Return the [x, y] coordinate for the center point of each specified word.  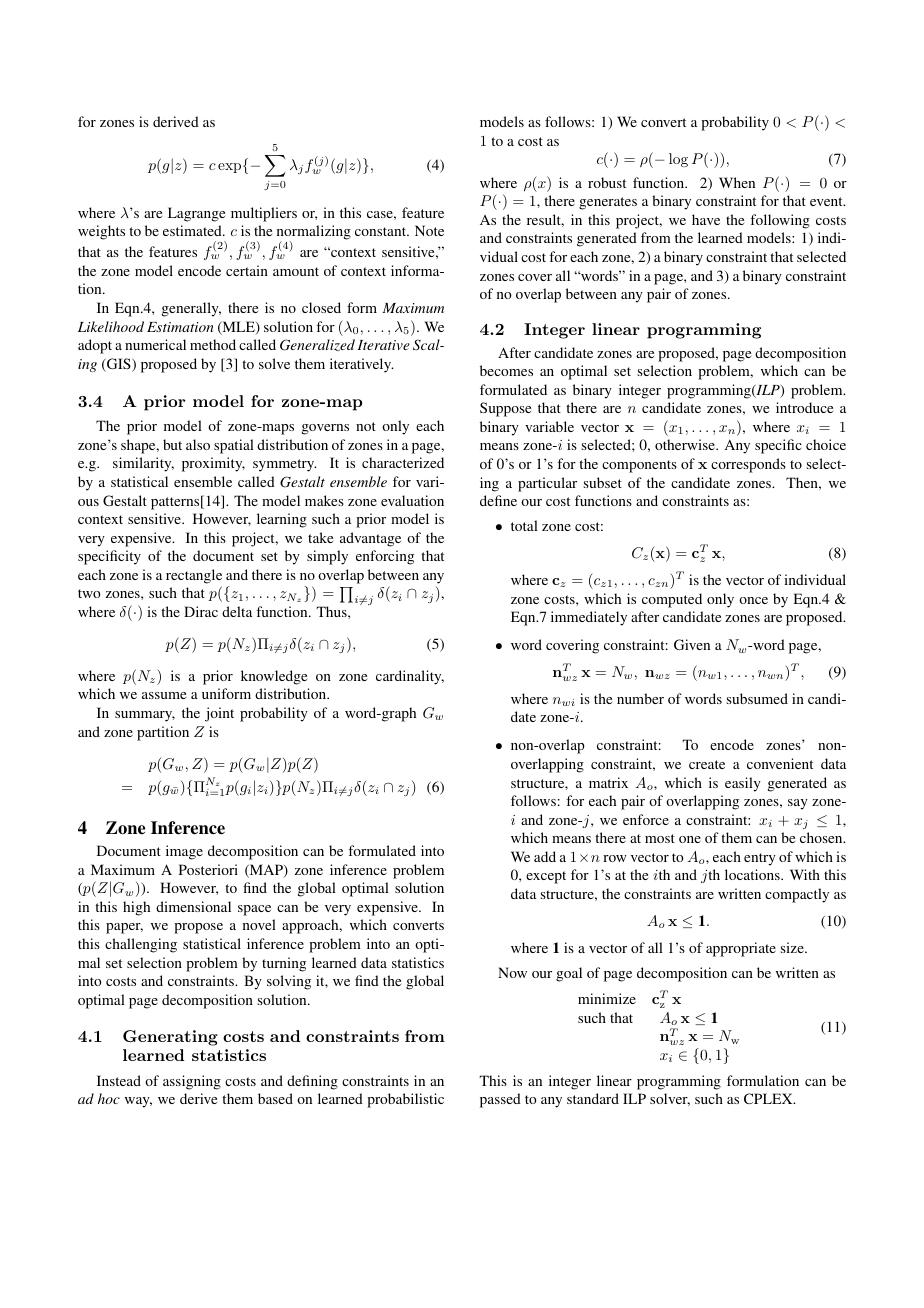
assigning [192, 1082]
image [184, 852]
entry [760, 859]
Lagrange [196, 214]
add [545, 856]
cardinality [410, 677]
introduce [804, 407]
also [198, 444]
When [737, 182]
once [753, 600]
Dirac [201, 611]
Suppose [505, 409]
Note [429, 230]
